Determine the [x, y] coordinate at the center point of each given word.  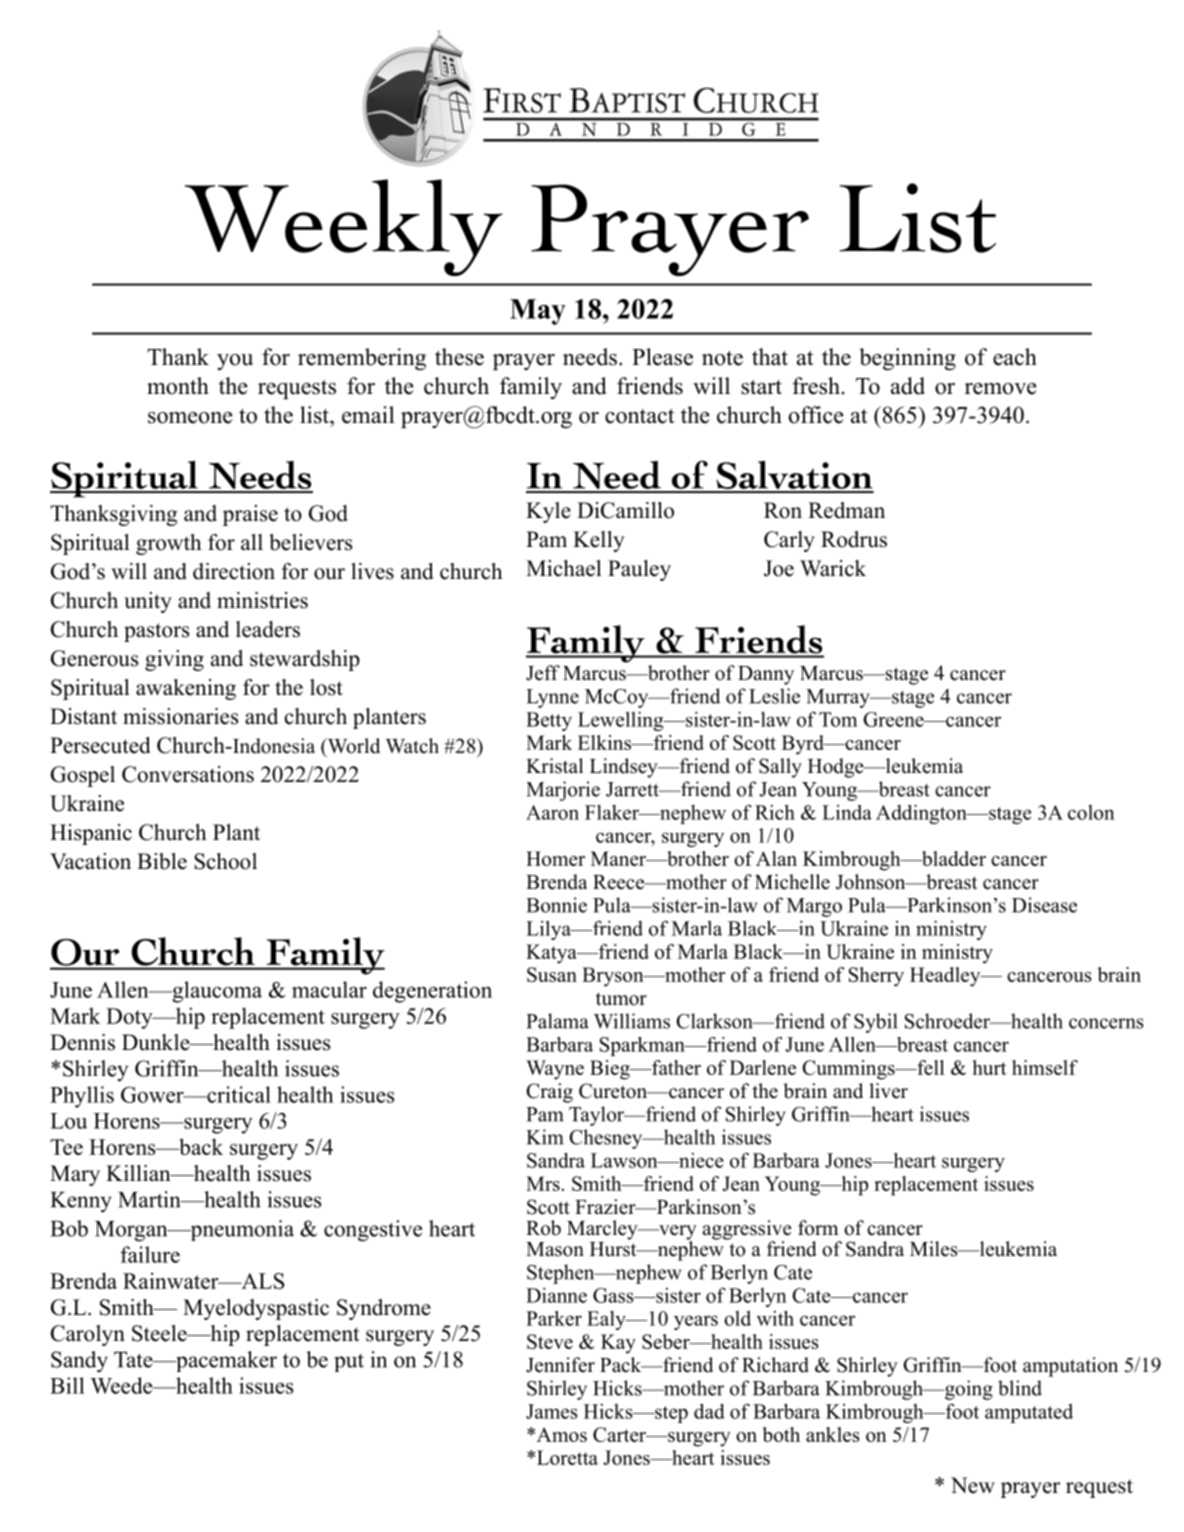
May [538, 312]
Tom [838, 719]
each [1015, 357]
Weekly [344, 227]
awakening [186, 689]
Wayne [555, 1070]
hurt [989, 1067]
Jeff [543, 673]
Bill [67, 1385]
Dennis [82, 1042]
